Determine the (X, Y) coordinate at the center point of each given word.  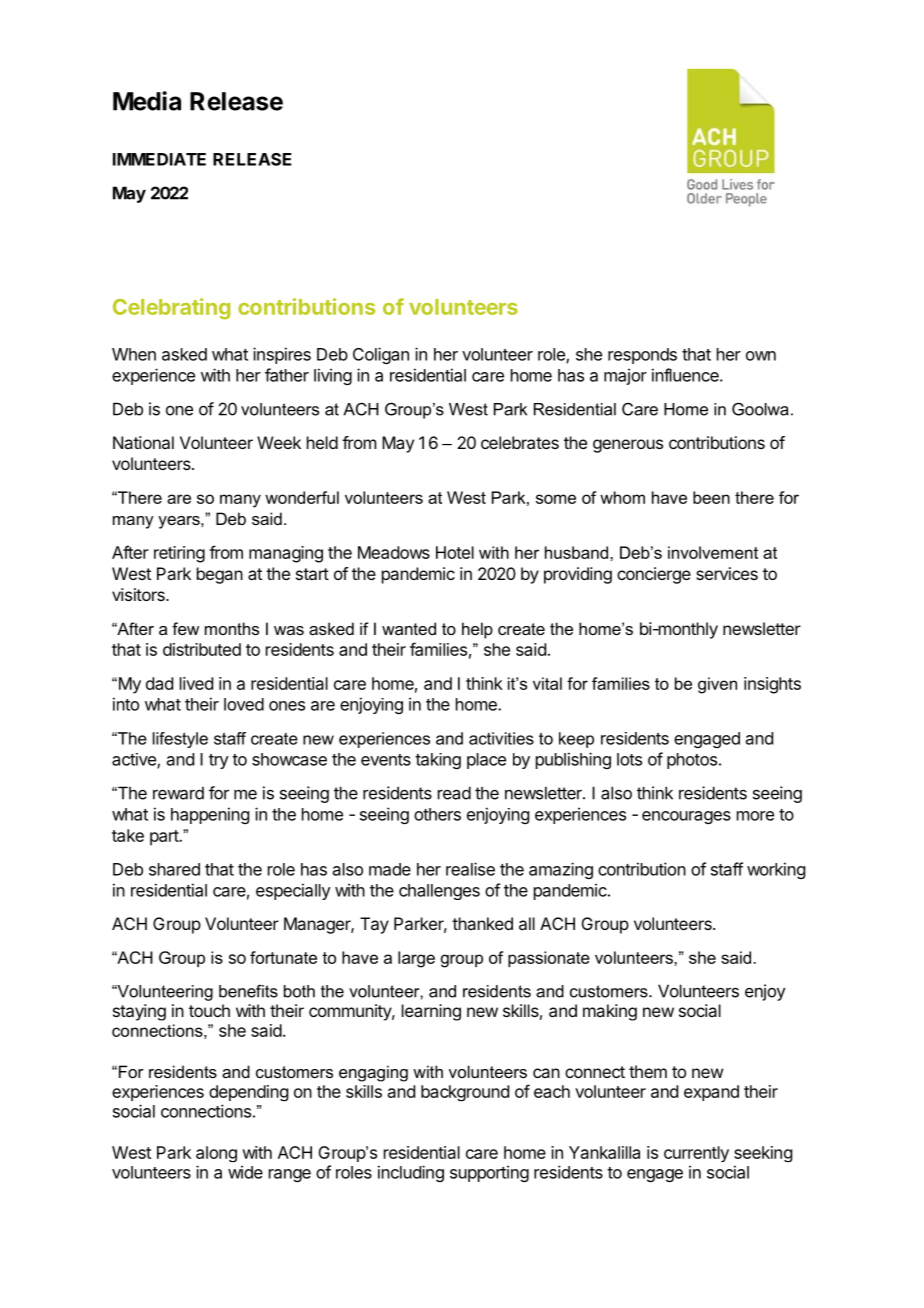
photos (692, 761)
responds (642, 356)
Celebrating (171, 308)
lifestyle (180, 740)
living (333, 376)
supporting (489, 1173)
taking (438, 761)
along (216, 1154)
